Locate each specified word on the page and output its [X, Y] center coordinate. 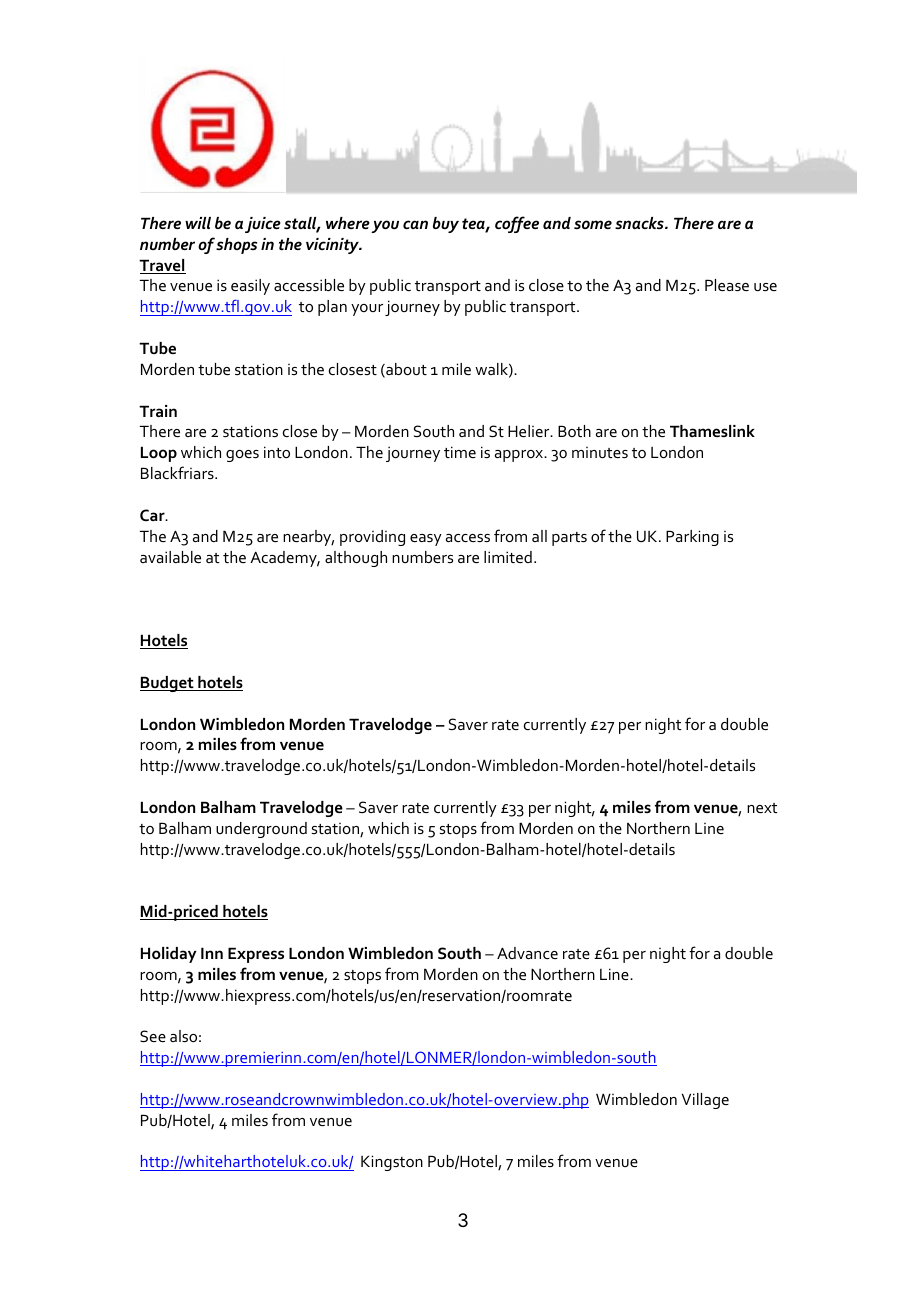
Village [705, 1101]
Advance [527, 953]
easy [426, 540]
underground [261, 830]
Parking [692, 538]
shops [236, 246]
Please [727, 285]
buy [446, 225]
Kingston [392, 1163]
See [153, 1036]
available [170, 557]
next [762, 808]
